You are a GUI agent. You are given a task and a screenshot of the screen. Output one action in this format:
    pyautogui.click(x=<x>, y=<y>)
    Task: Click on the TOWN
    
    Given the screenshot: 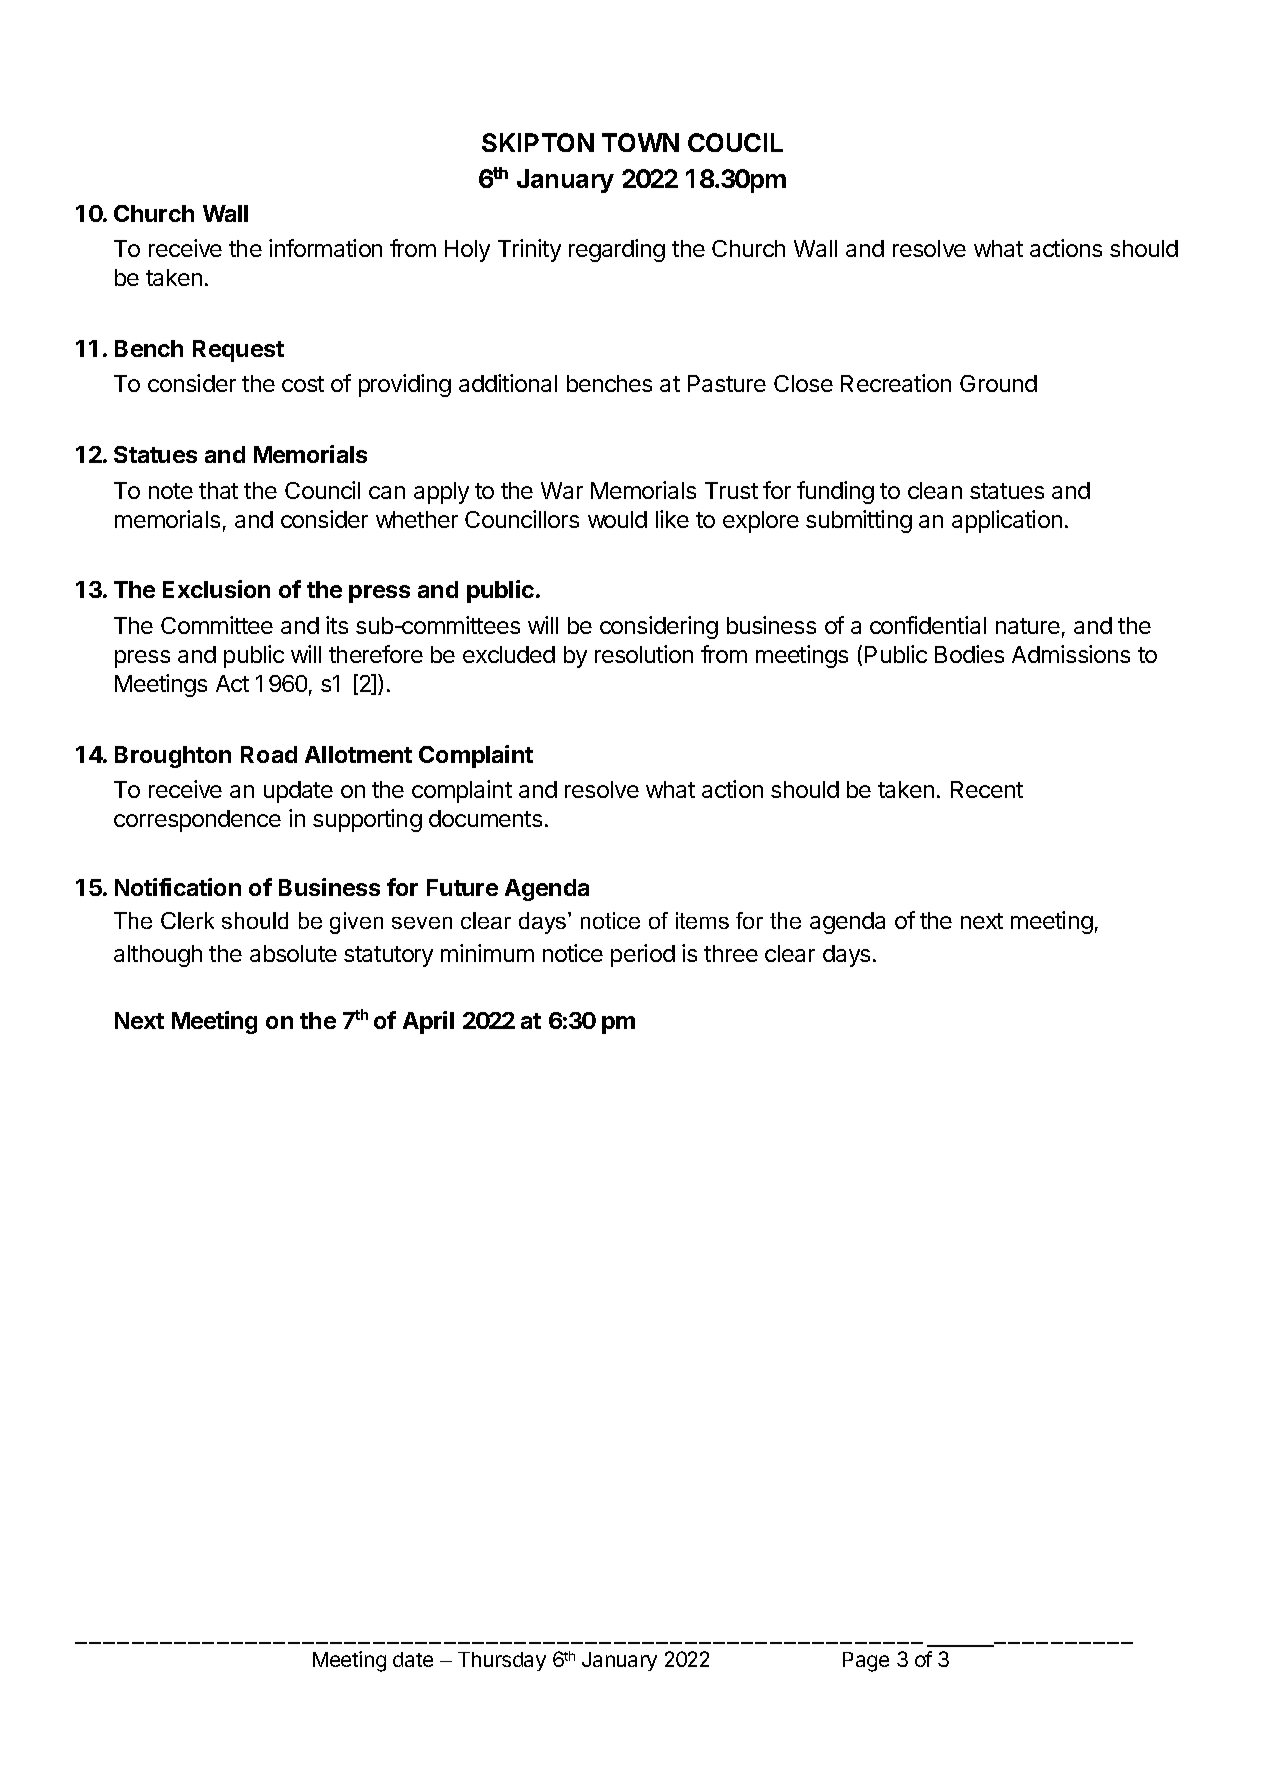 What is the action you would take?
    pyautogui.click(x=640, y=142)
